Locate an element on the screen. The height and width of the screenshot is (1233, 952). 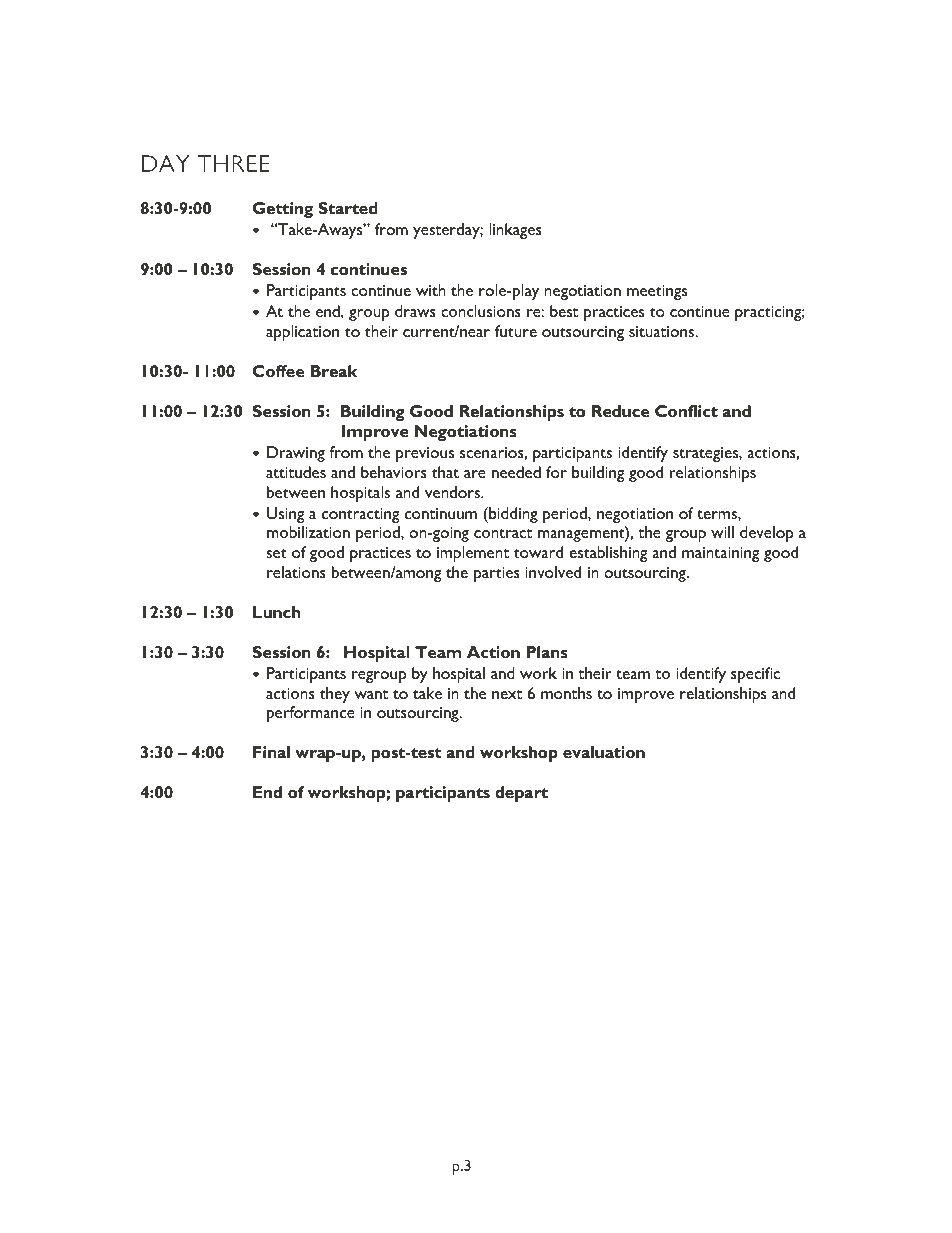
future is located at coordinates (516, 331).
